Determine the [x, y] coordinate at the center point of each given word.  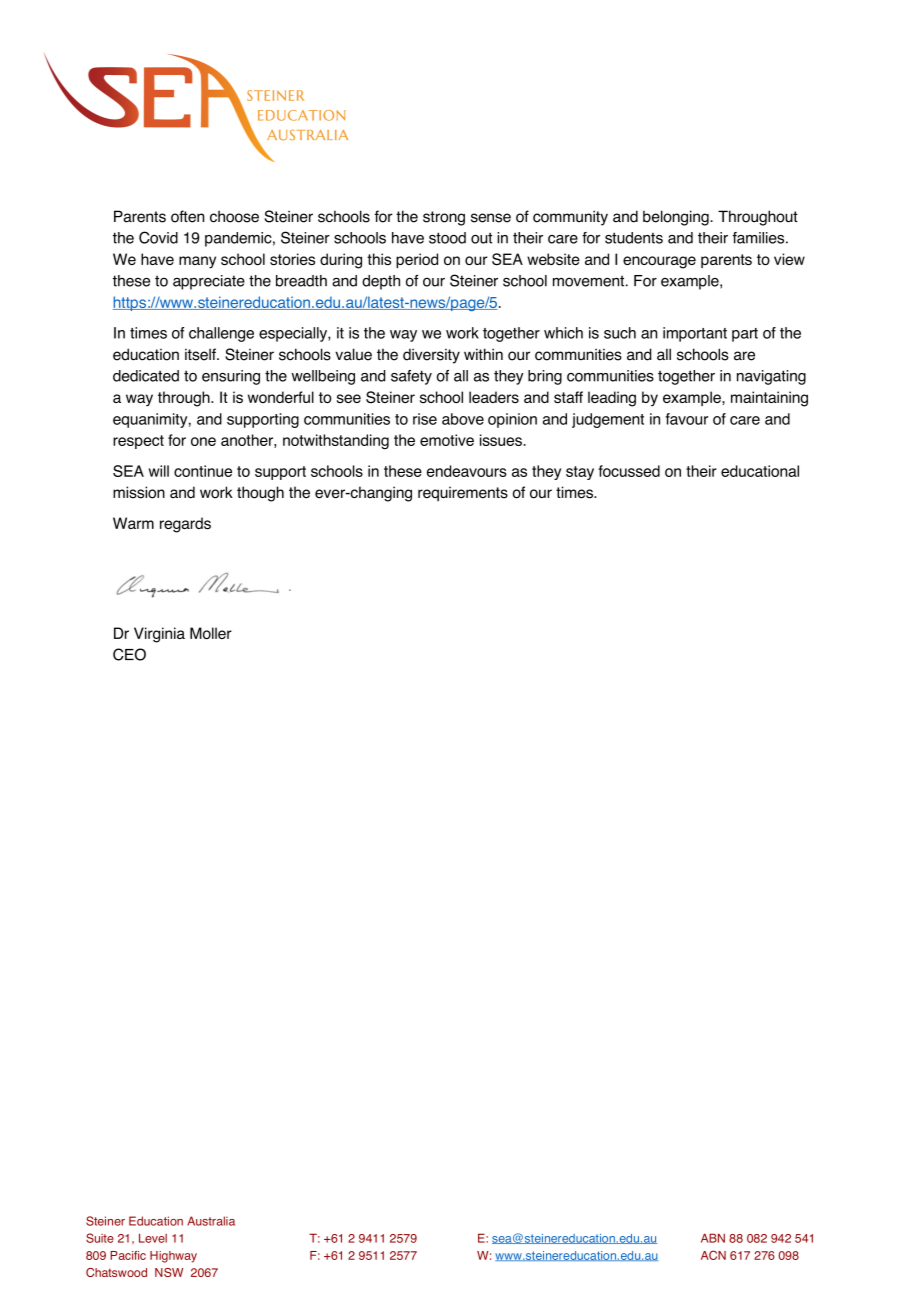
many [197, 262]
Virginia [159, 635]
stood [447, 238]
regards [185, 525]
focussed [629, 471]
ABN [713, 1238]
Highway [173, 1257]
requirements [463, 493]
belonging [677, 218]
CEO [129, 654]
